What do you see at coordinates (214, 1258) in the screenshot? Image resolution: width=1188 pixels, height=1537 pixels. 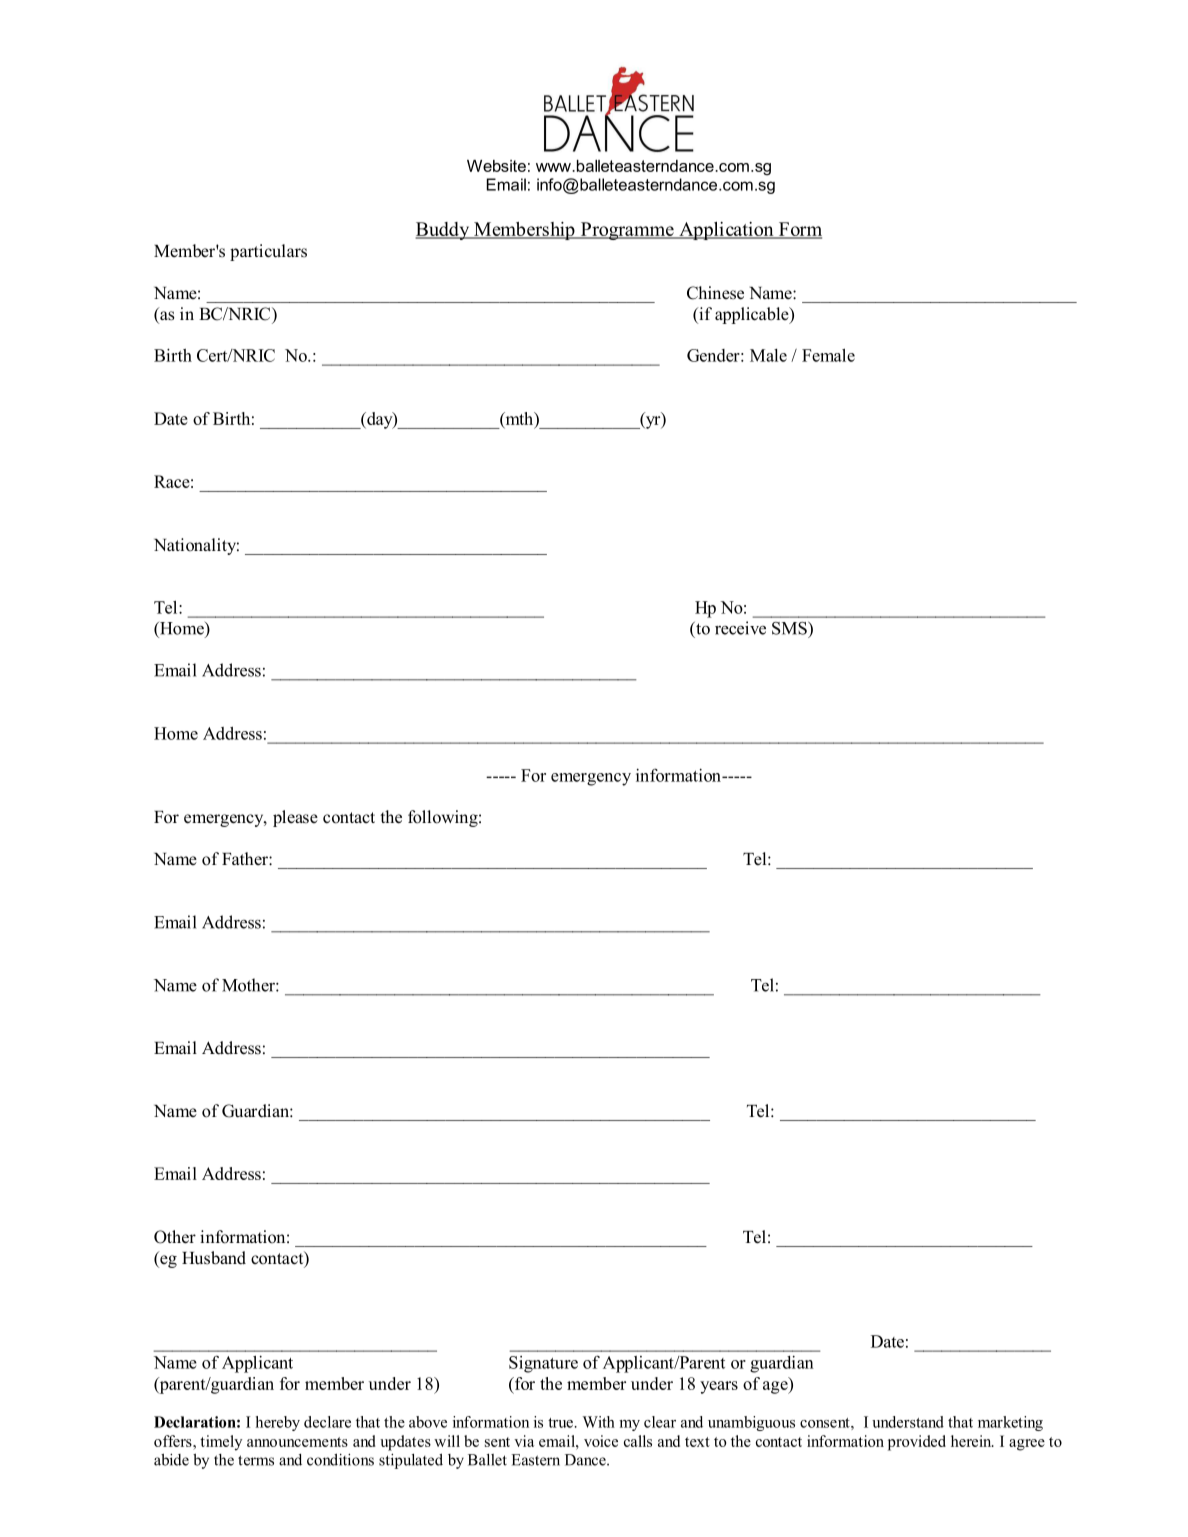 I see `Husband` at bounding box center [214, 1258].
